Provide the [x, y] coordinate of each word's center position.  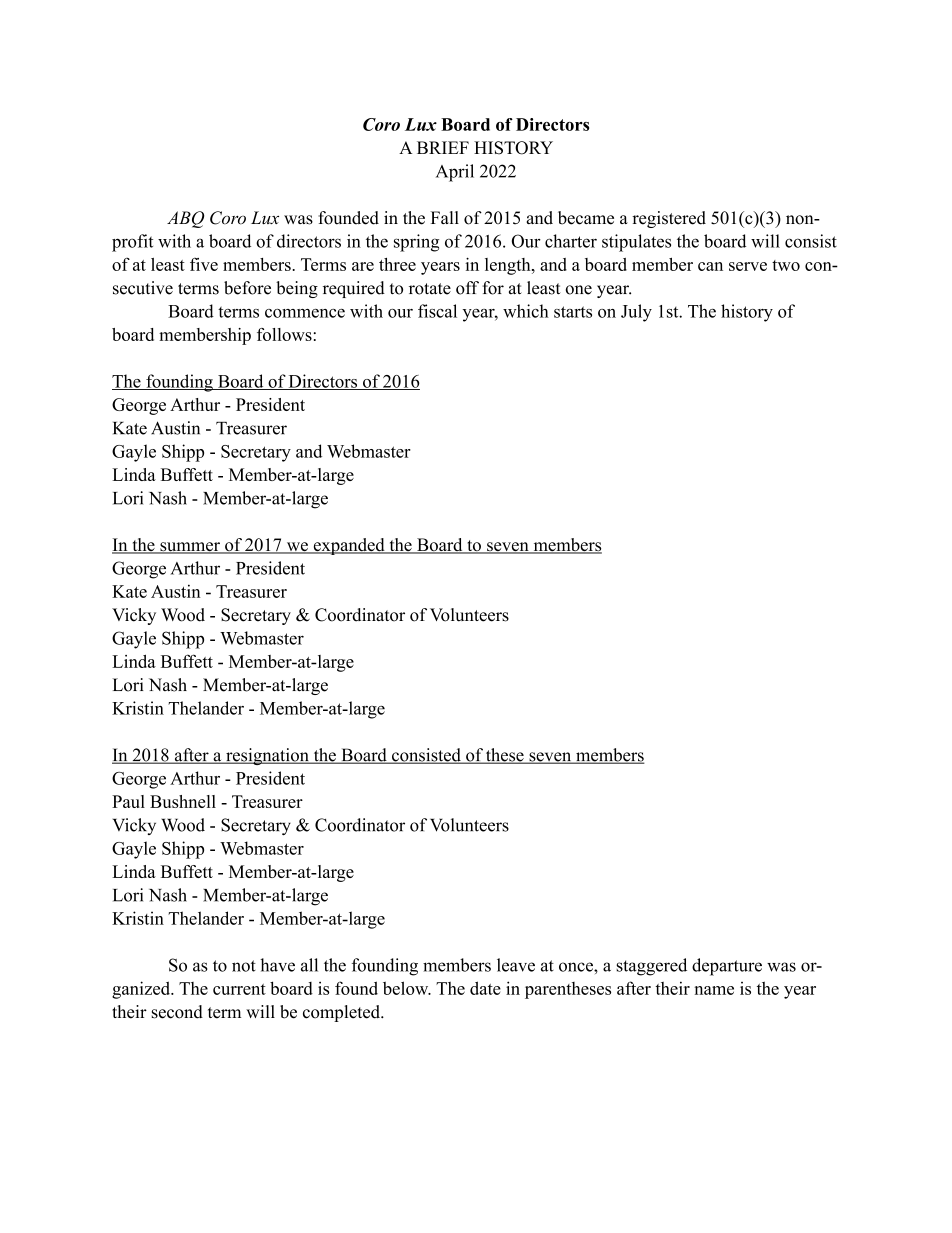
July [636, 313]
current [239, 989]
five [204, 264]
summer [190, 548]
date [485, 988]
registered [669, 219]
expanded [349, 546]
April [455, 173]
